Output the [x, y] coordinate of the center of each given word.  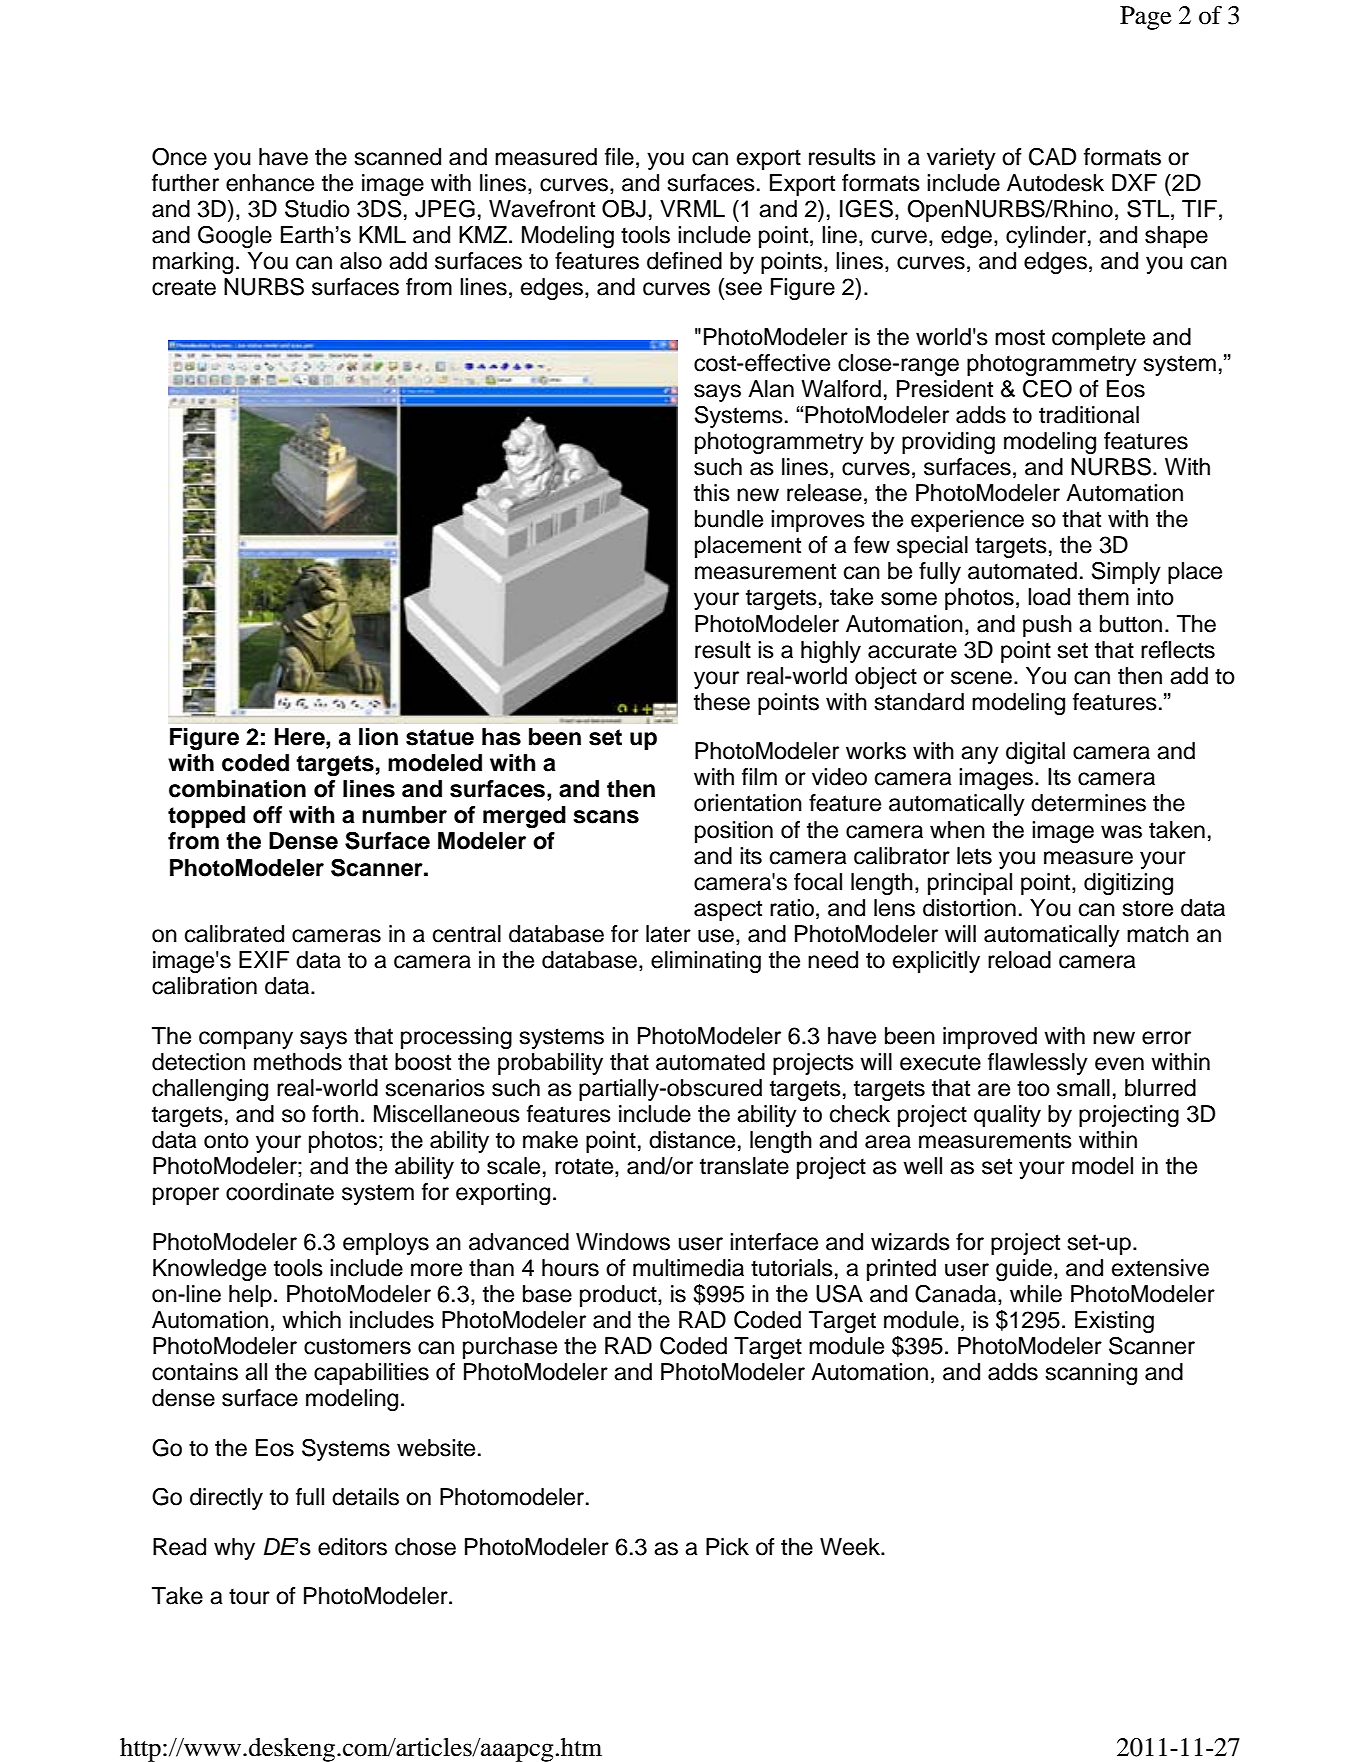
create [184, 287]
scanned [398, 157]
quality [1007, 1116]
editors [352, 1547]
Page [1145, 18]
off [267, 815]
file [619, 157]
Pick [727, 1547]
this [712, 493]
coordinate [280, 1192]
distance [692, 1140]
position [734, 832]
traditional [1089, 415]
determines [1088, 803]
